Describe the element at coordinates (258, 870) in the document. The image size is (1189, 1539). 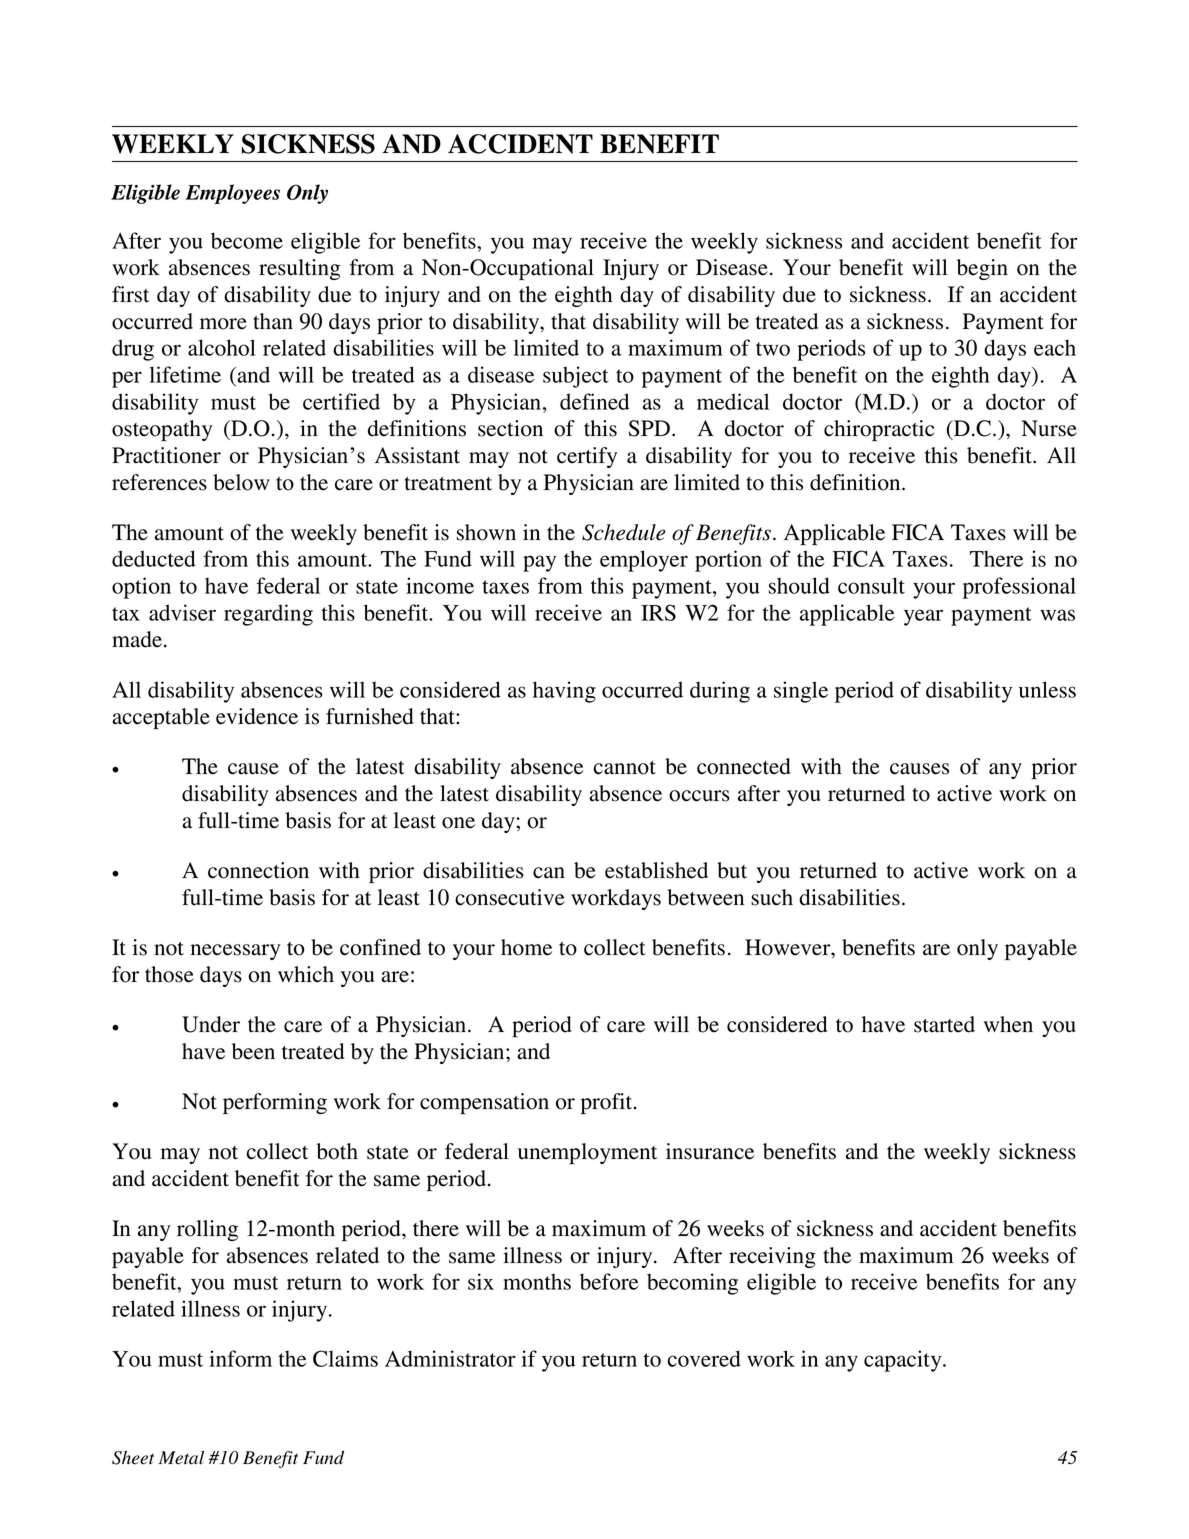
I see `connection` at that location.
